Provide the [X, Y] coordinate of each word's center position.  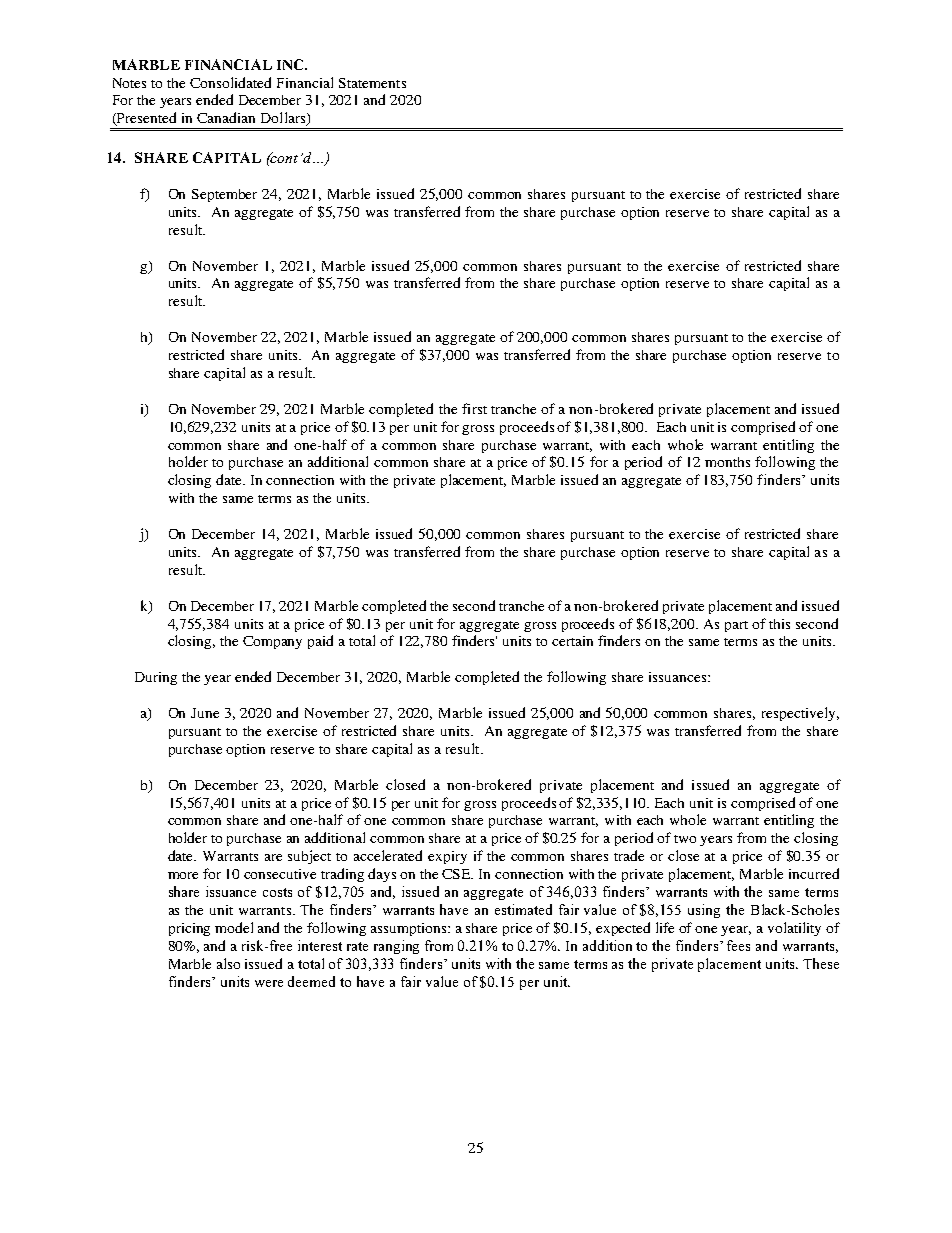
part [736, 626]
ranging [396, 947]
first [474, 408]
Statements [372, 83]
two [685, 839]
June [205, 713]
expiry [447, 857]
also [228, 963]
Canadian [226, 117]
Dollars [284, 119]
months [727, 462]
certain [572, 641]
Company [272, 642]
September [224, 195]
